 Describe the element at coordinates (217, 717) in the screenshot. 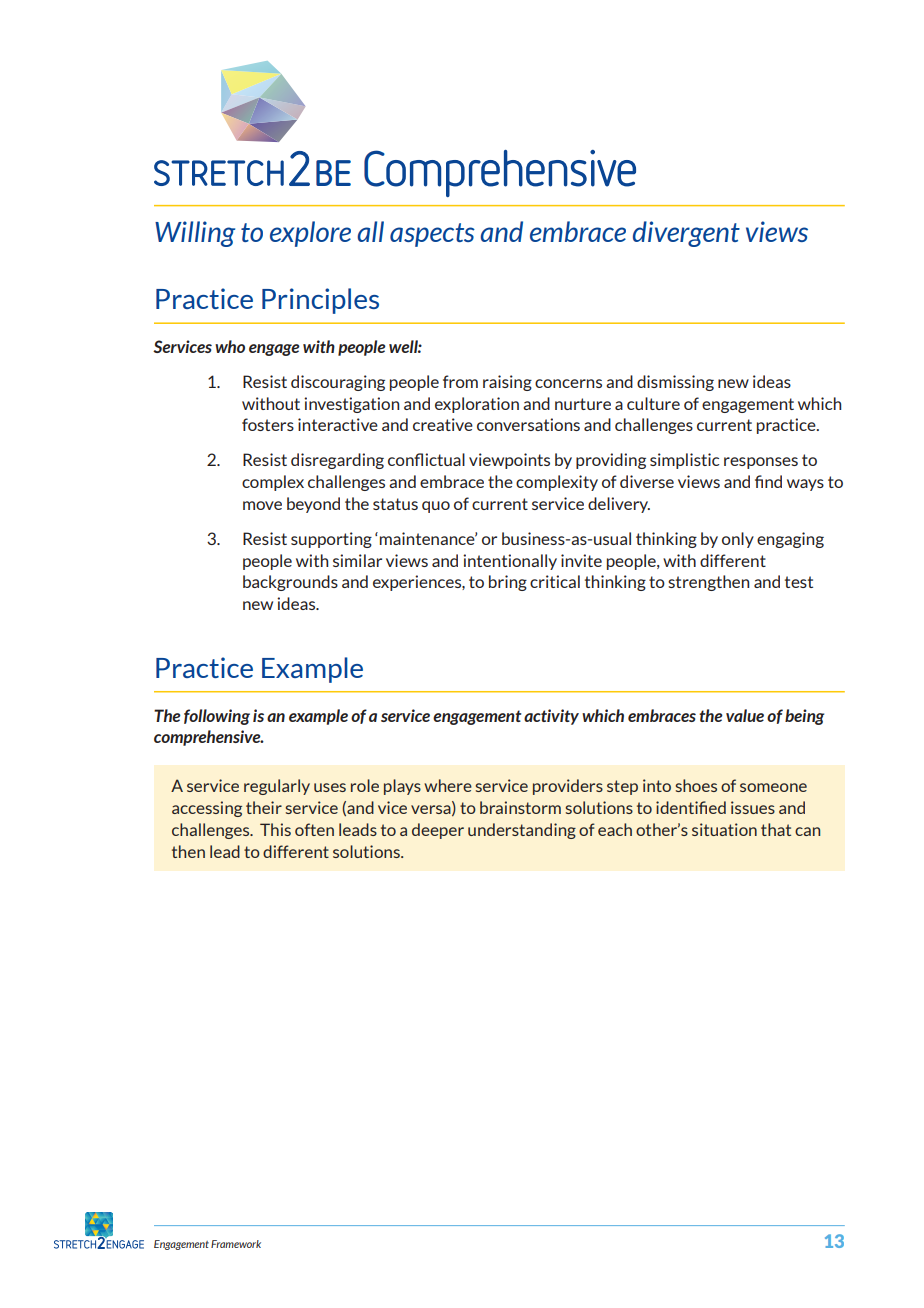

I see `following` at that location.
